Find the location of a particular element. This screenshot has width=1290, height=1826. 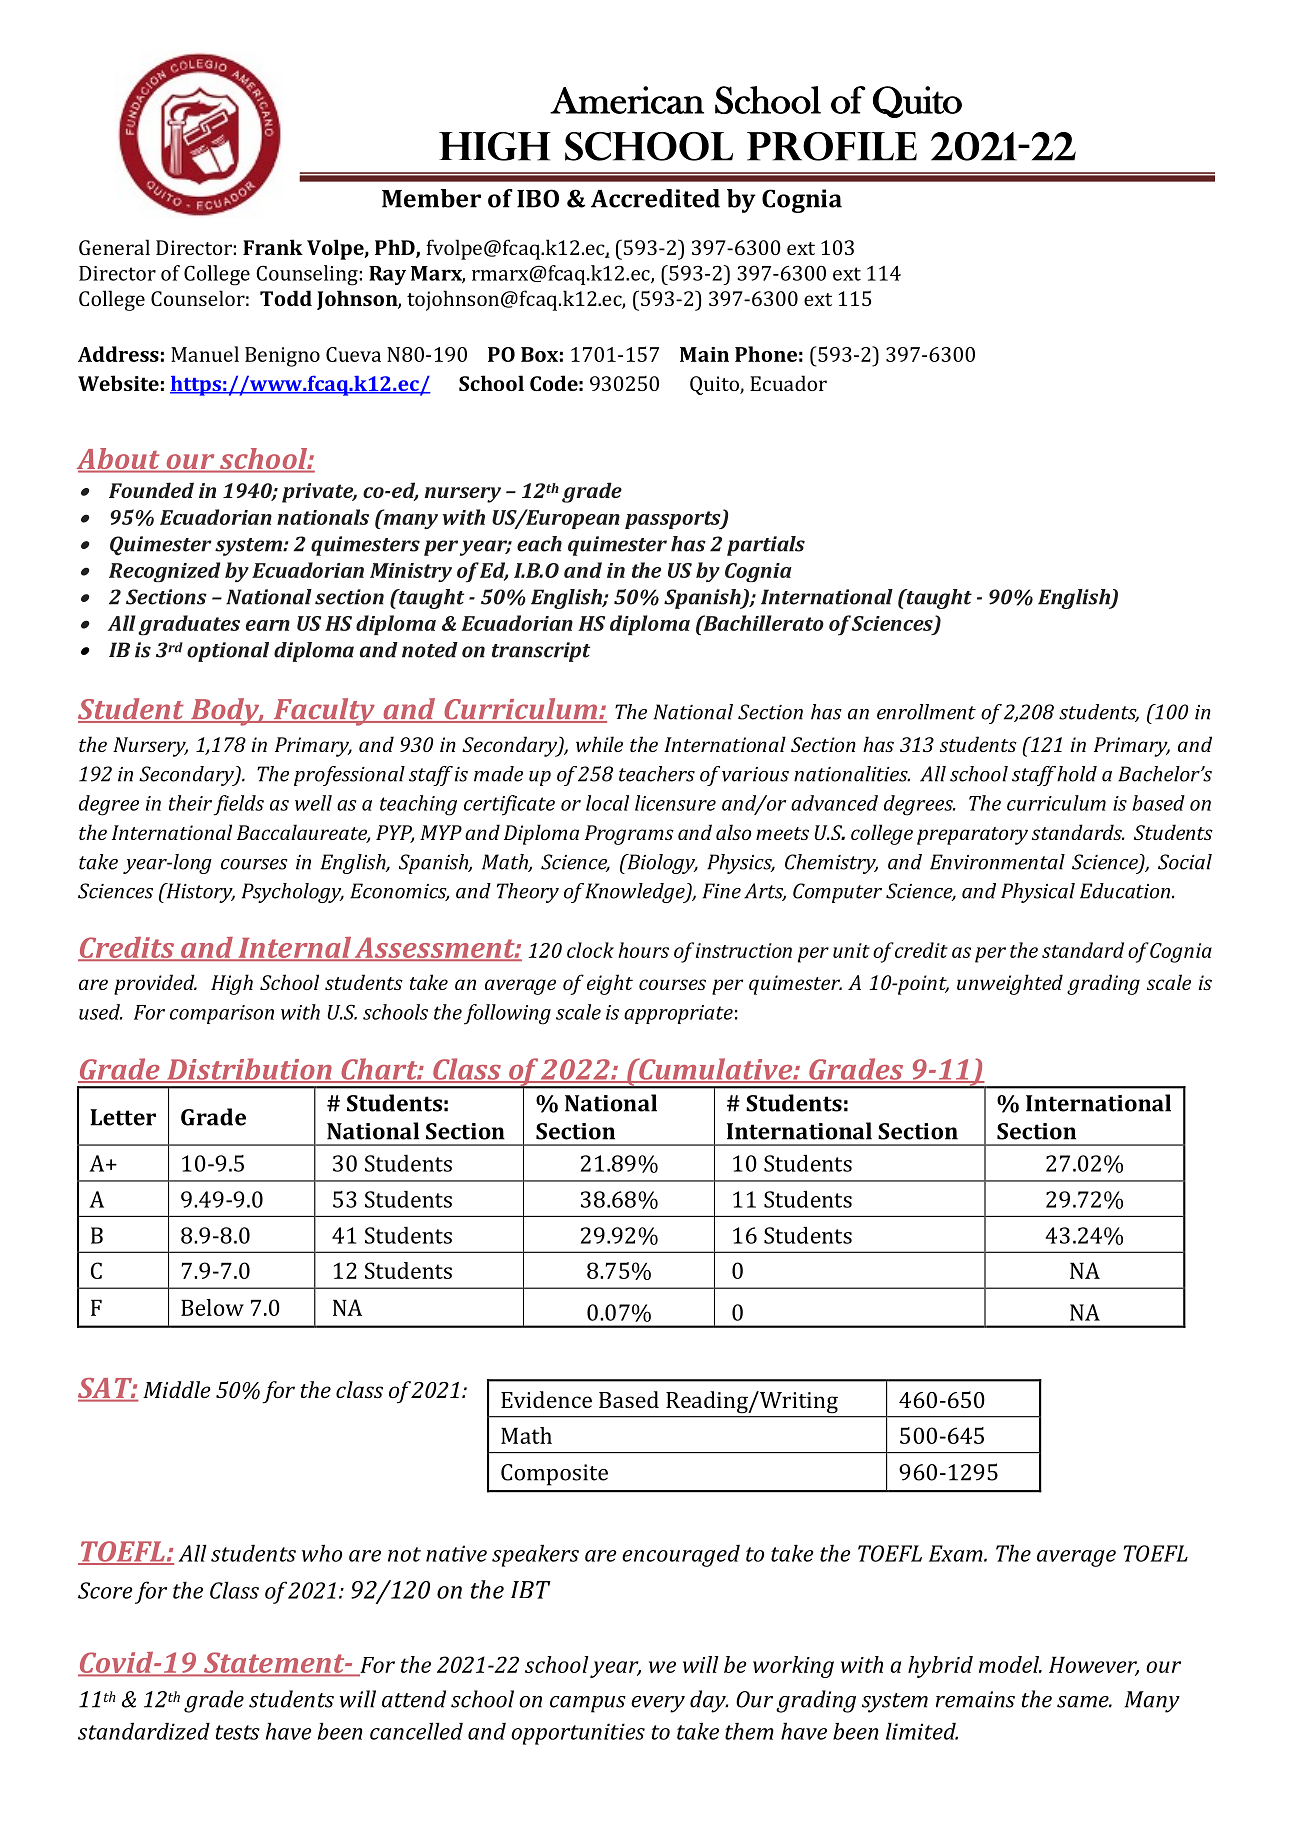

Exam is located at coordinates (957, 1553).
